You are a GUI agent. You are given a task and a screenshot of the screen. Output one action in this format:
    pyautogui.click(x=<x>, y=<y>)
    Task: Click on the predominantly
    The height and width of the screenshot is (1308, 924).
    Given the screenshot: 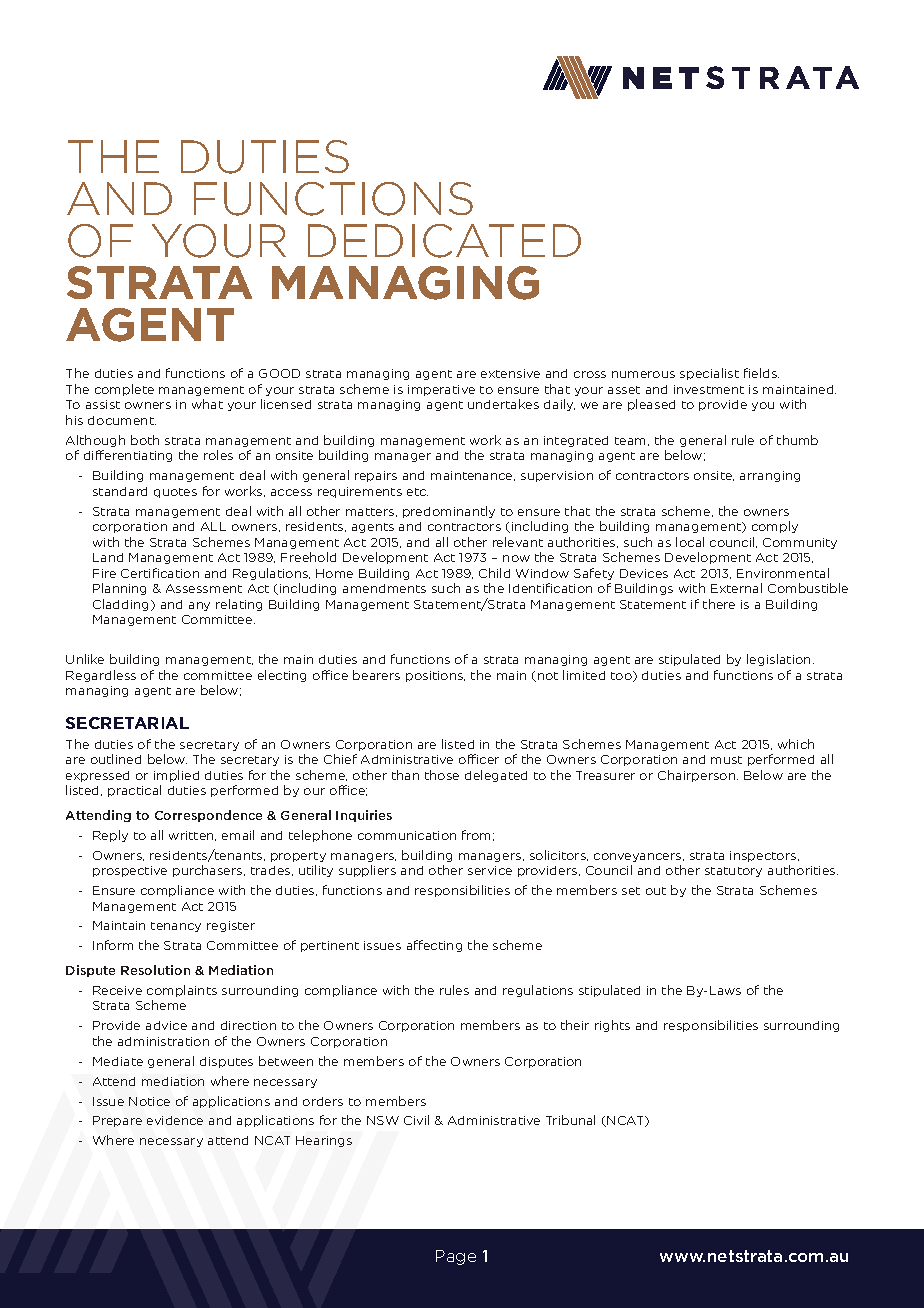 What is the action you would take?
    pyautogui.click(x=449, y=512)
